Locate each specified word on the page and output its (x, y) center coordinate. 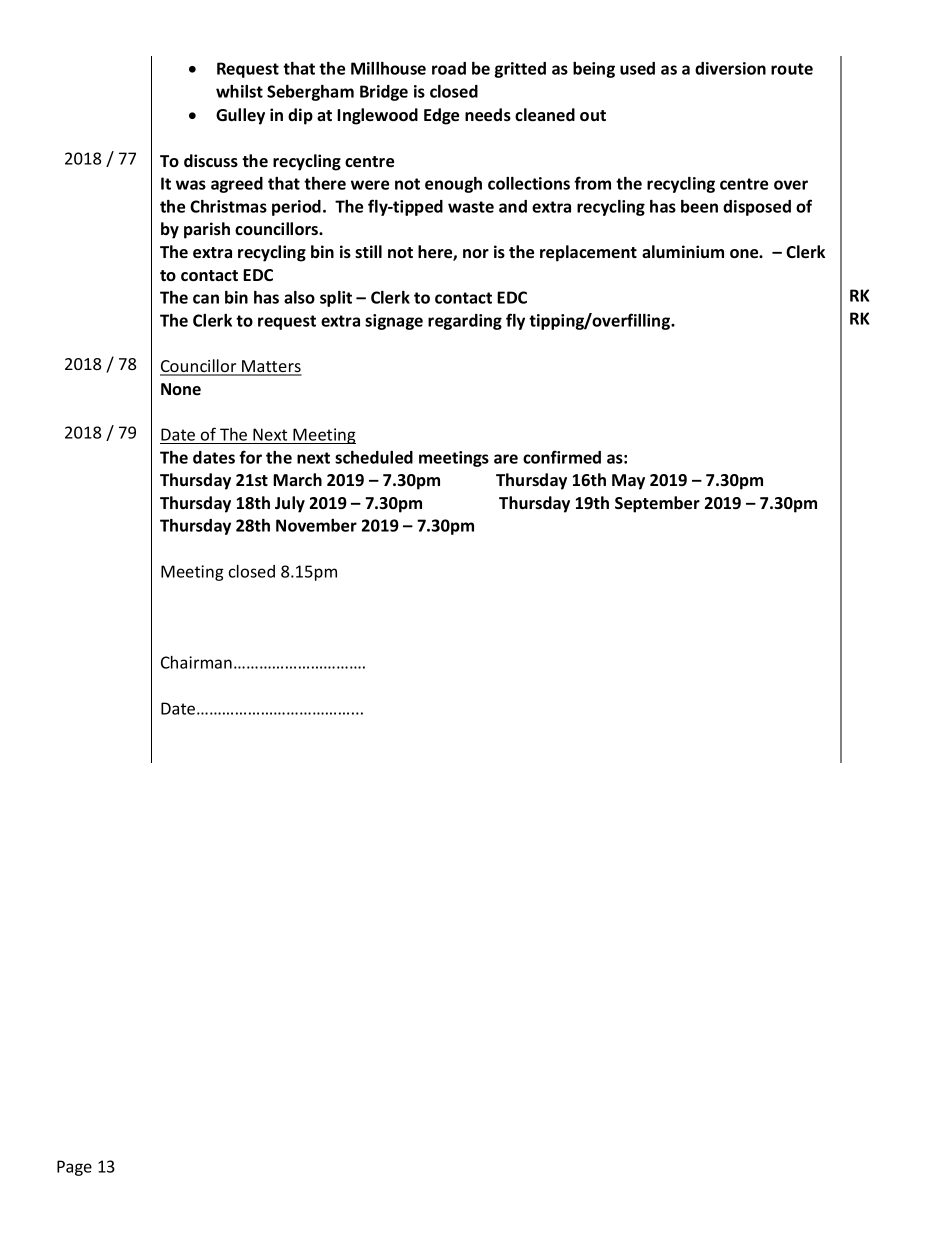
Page (74, 1168)
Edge (441, 116)
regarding (465, 322)
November (316, 525)
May (628, 482)
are (506, 459)
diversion (730, 68)
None (181, 389)
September (657, 504)
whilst (239, 91)
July (290, 504)
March (297, 480)
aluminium (683, 252)
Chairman (196, 662)
